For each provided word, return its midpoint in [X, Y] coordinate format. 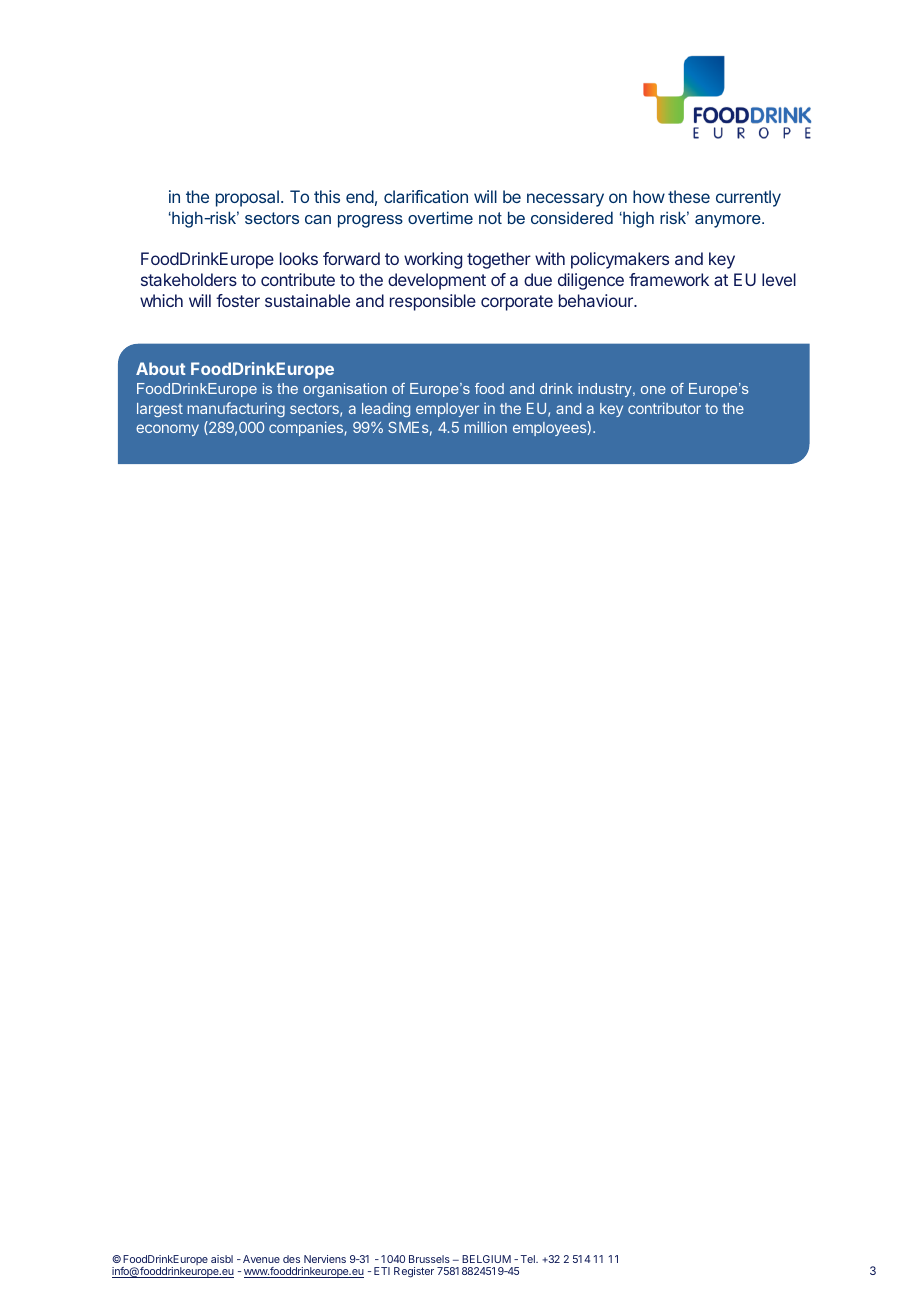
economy [167, 430]
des [291, 1259]
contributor [664, 408]
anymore [729, 221]
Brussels [429, 1259]
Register [414, 1272]
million [486, 427]
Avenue [261, 1259]
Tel [529, 1259]
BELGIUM [486, 1259]
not [490, 218]
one [653, 390]
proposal [247, 198]
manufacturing [236, 409]
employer [447, 410]
